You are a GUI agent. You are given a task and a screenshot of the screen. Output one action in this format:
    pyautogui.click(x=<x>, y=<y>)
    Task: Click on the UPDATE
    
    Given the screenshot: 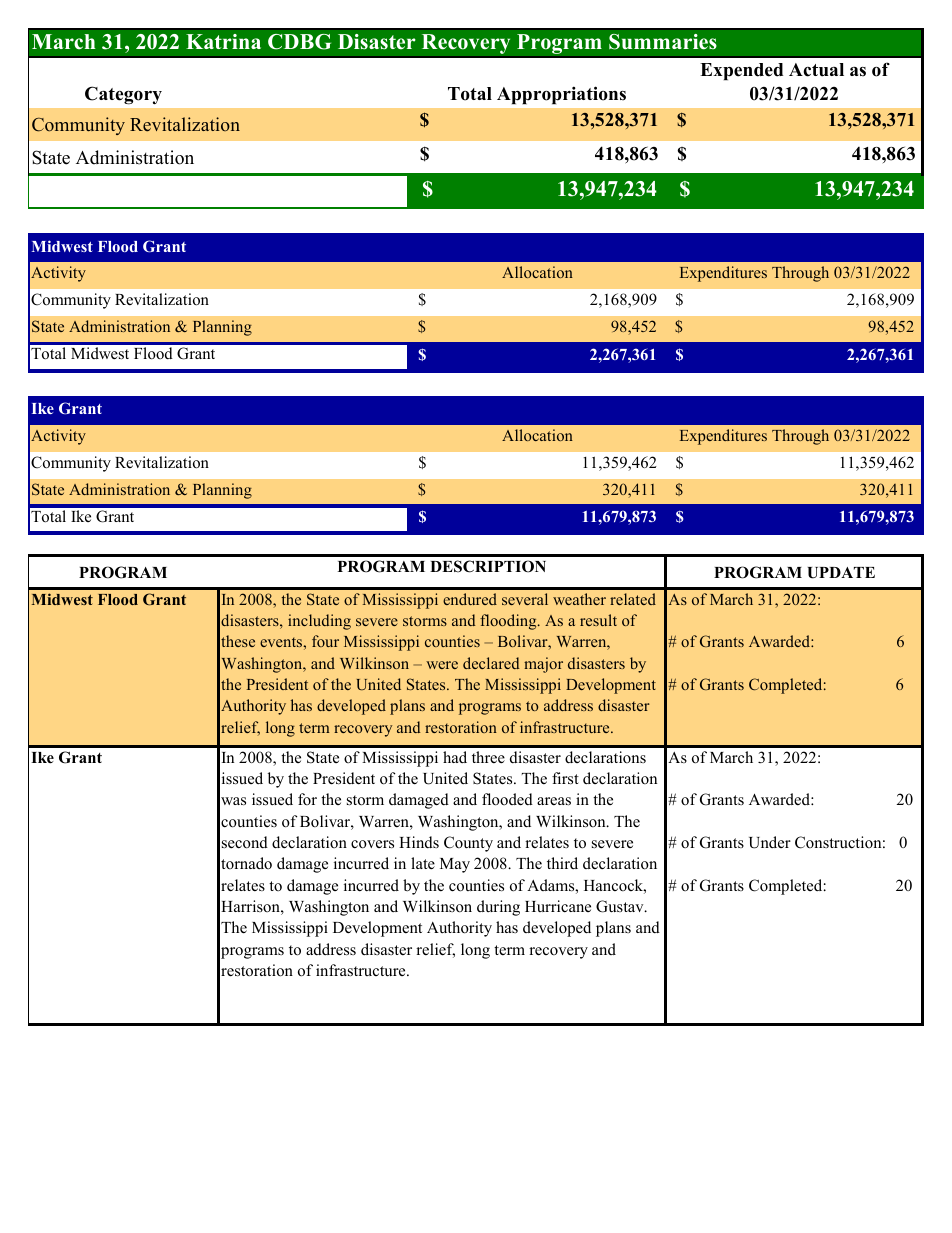 What is the action you would take?
    pyautogui.click(x=841, y=573)
